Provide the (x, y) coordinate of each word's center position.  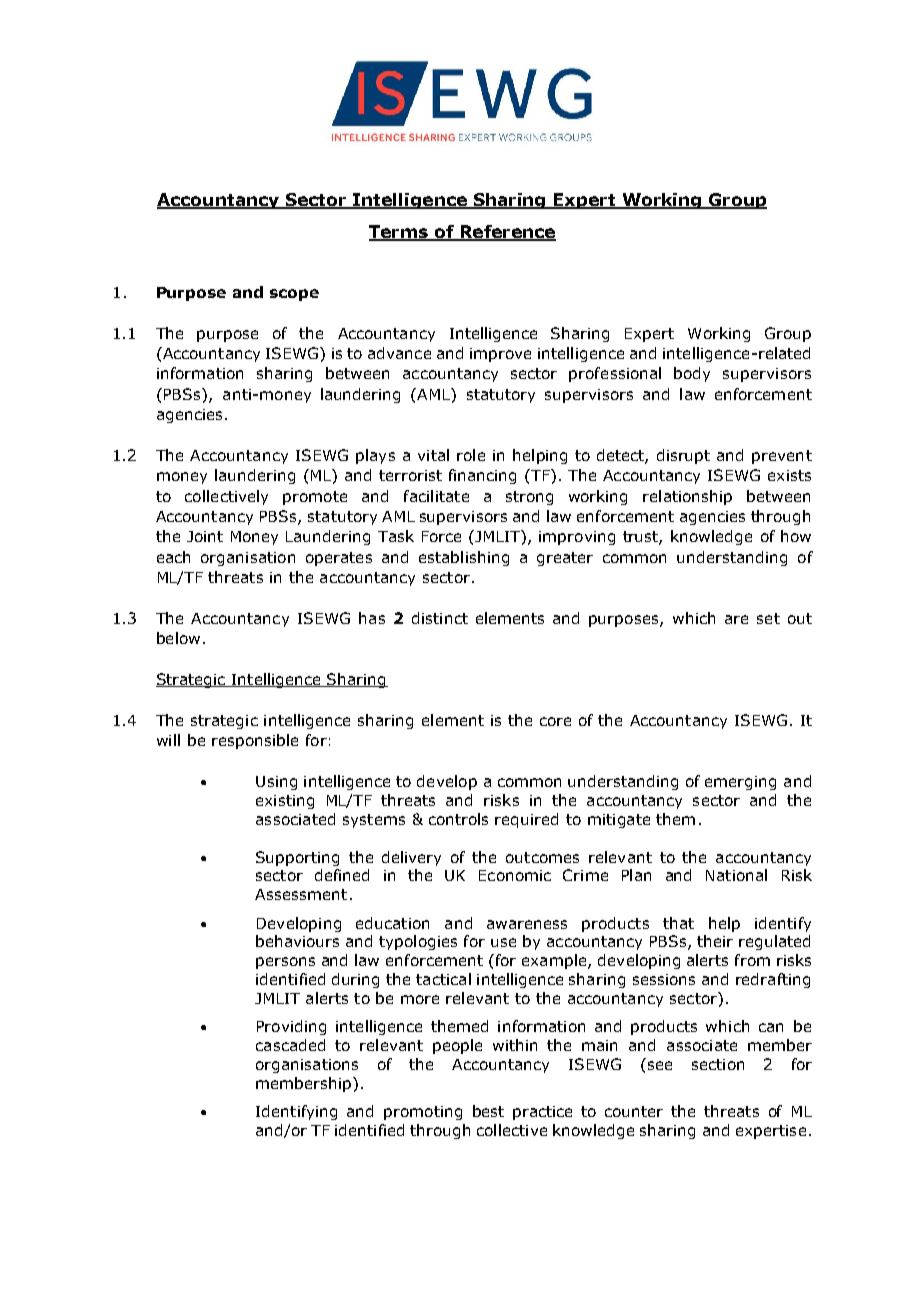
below (178, 638)
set (768, 618)
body (692, 374)
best (488, 1111)
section (718, 1064)
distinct (440, 618)
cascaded (290, 1045)
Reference (507, 233)
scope (294, 295)
